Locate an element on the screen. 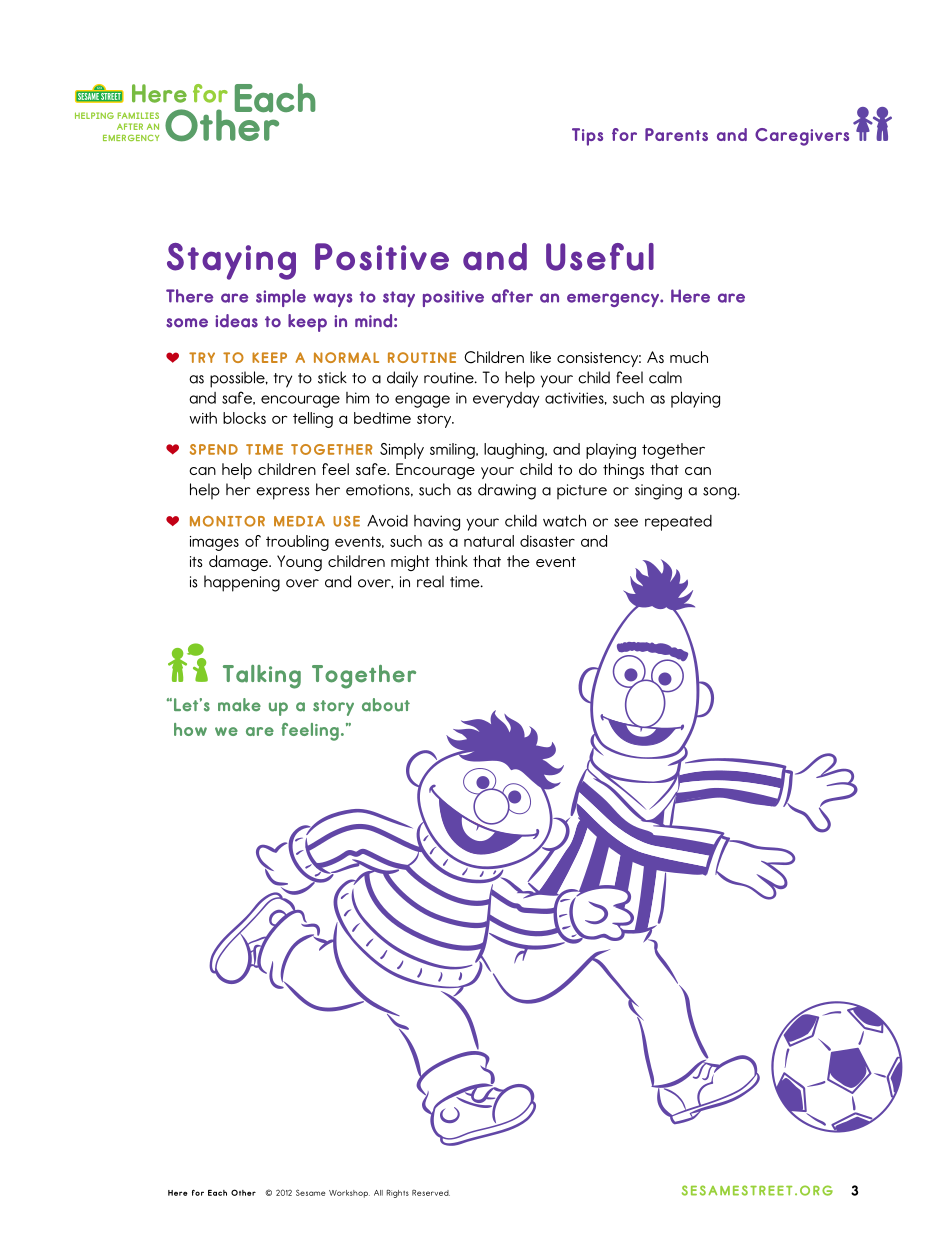 The width and height of the screenshot is (952, 1233). Reserved is located at coordinates (431, 1193).
